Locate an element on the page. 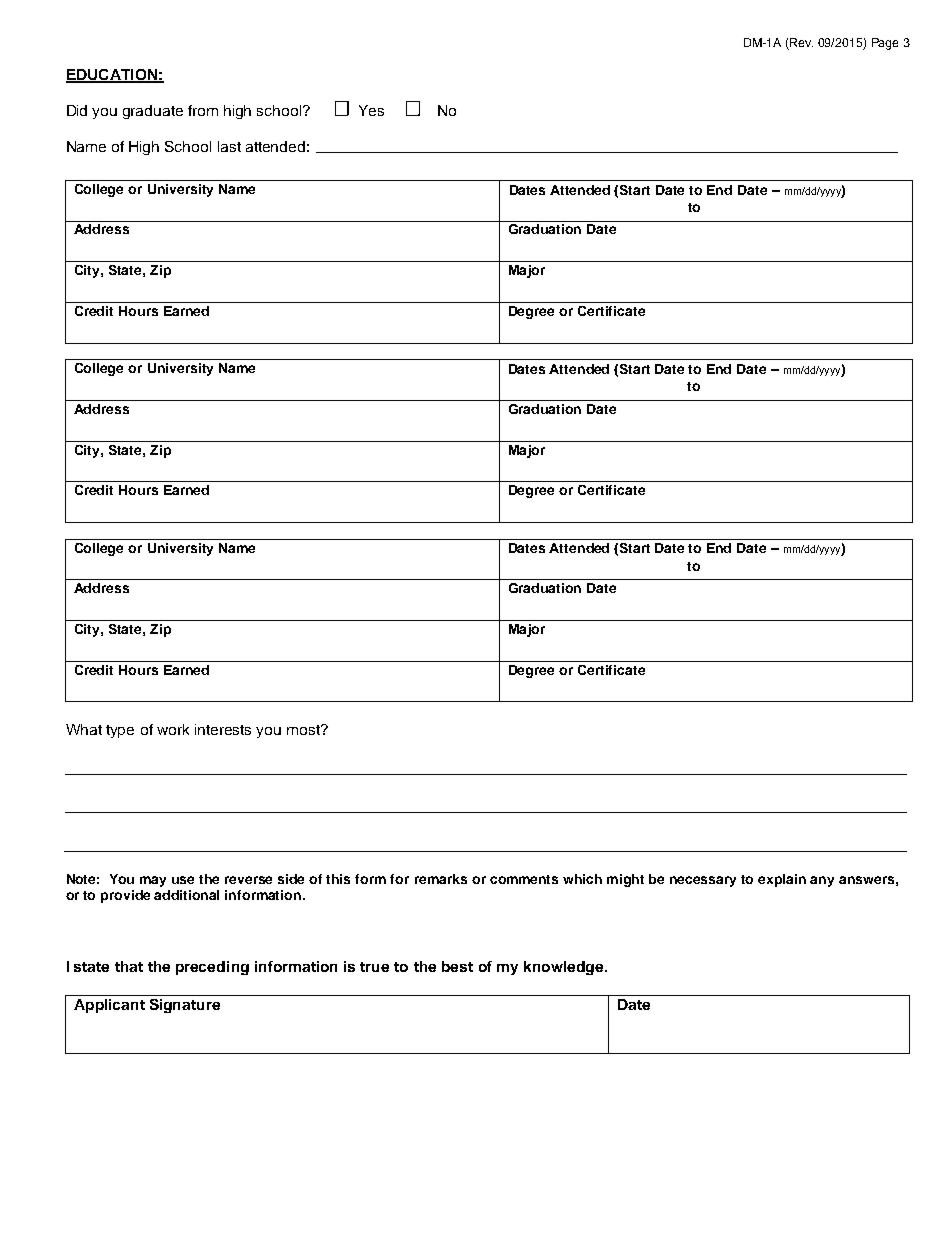  last is located at coordinates (229, 146).
